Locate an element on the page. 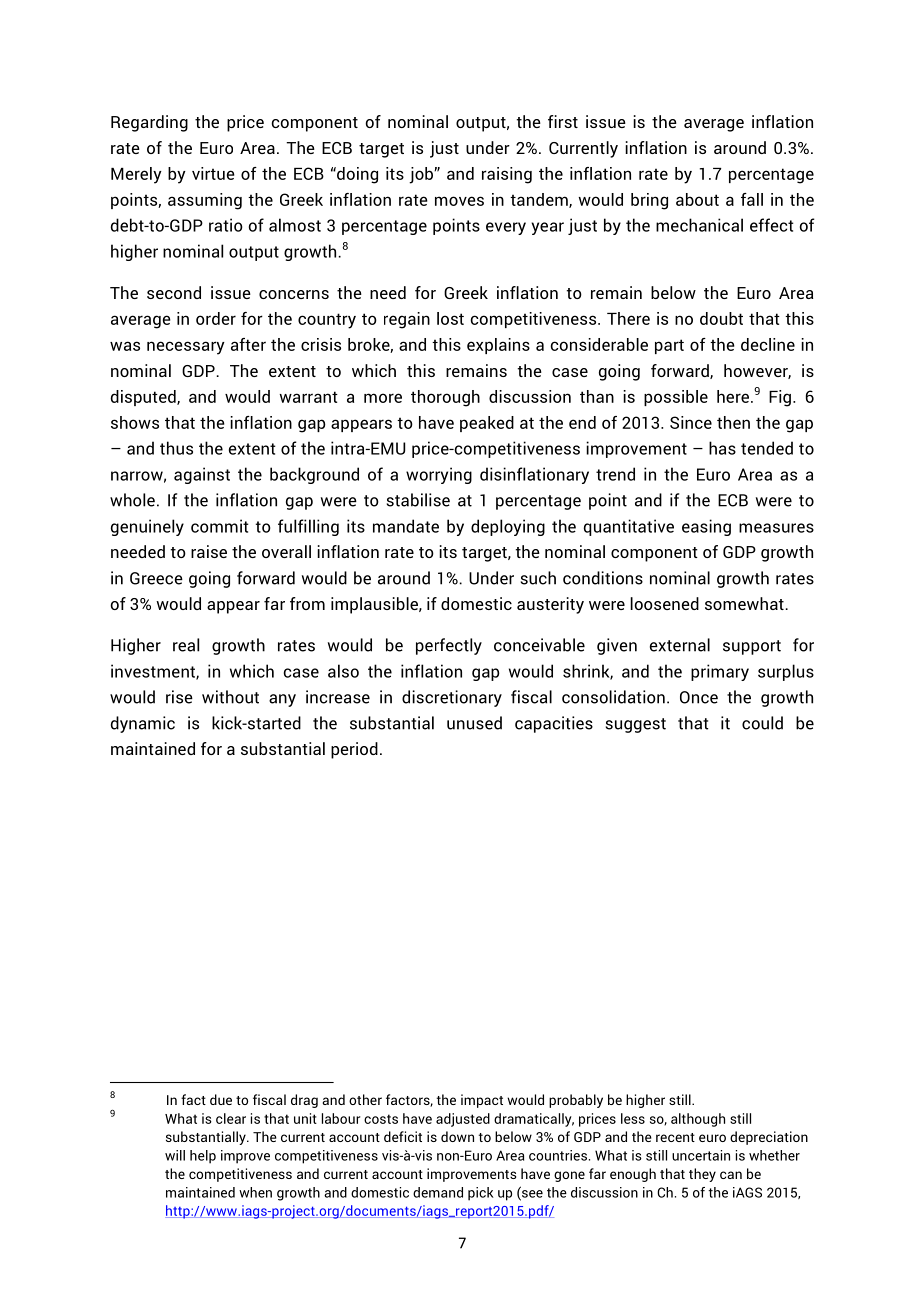  virtue is located at coordinates (213, 173).
